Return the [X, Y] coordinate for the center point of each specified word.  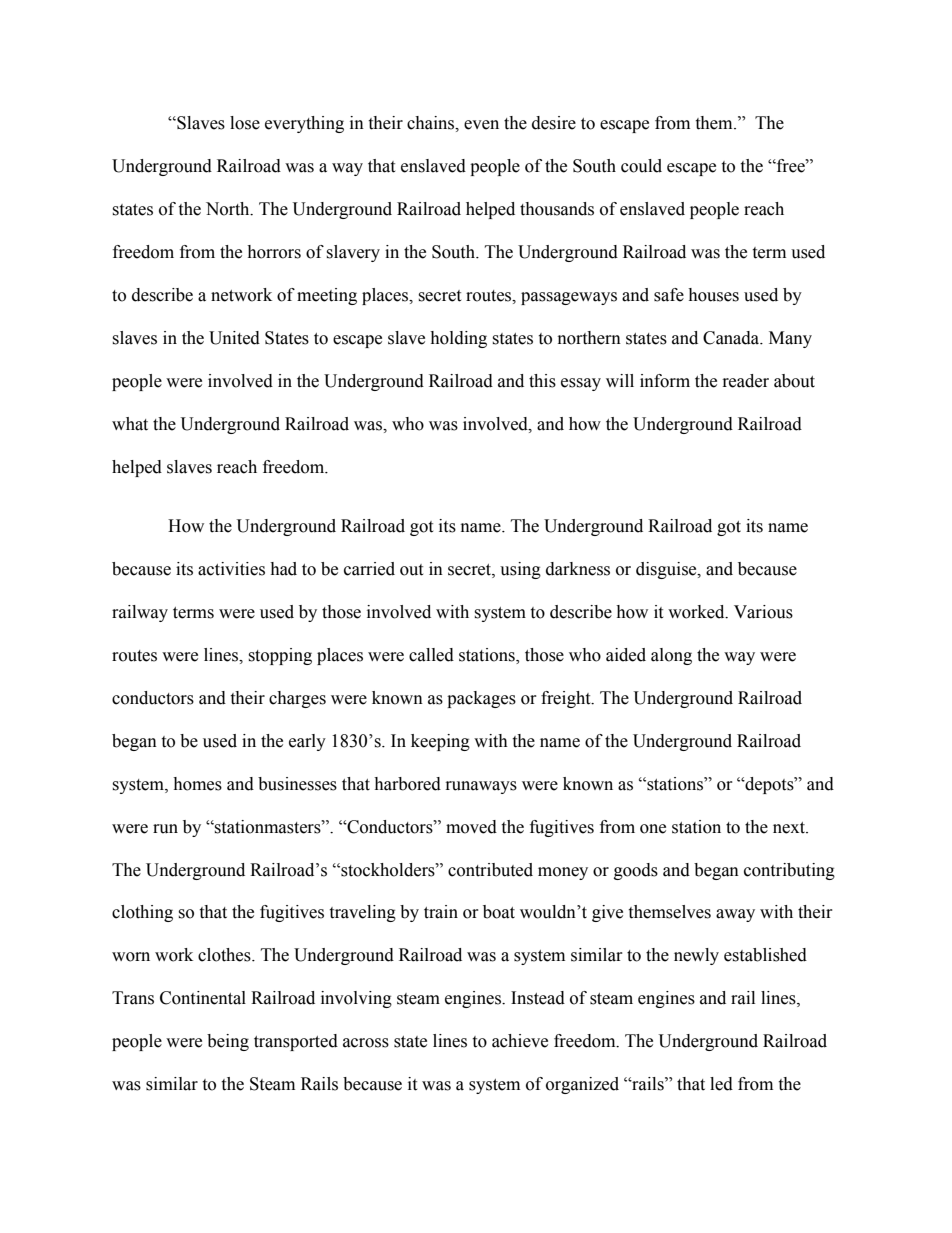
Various [763, 612]
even [481, 125]
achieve [520, 1041]
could [641, 166]
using [520, 570]
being [228, 1042]
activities [231, 569]
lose [245, 123]
